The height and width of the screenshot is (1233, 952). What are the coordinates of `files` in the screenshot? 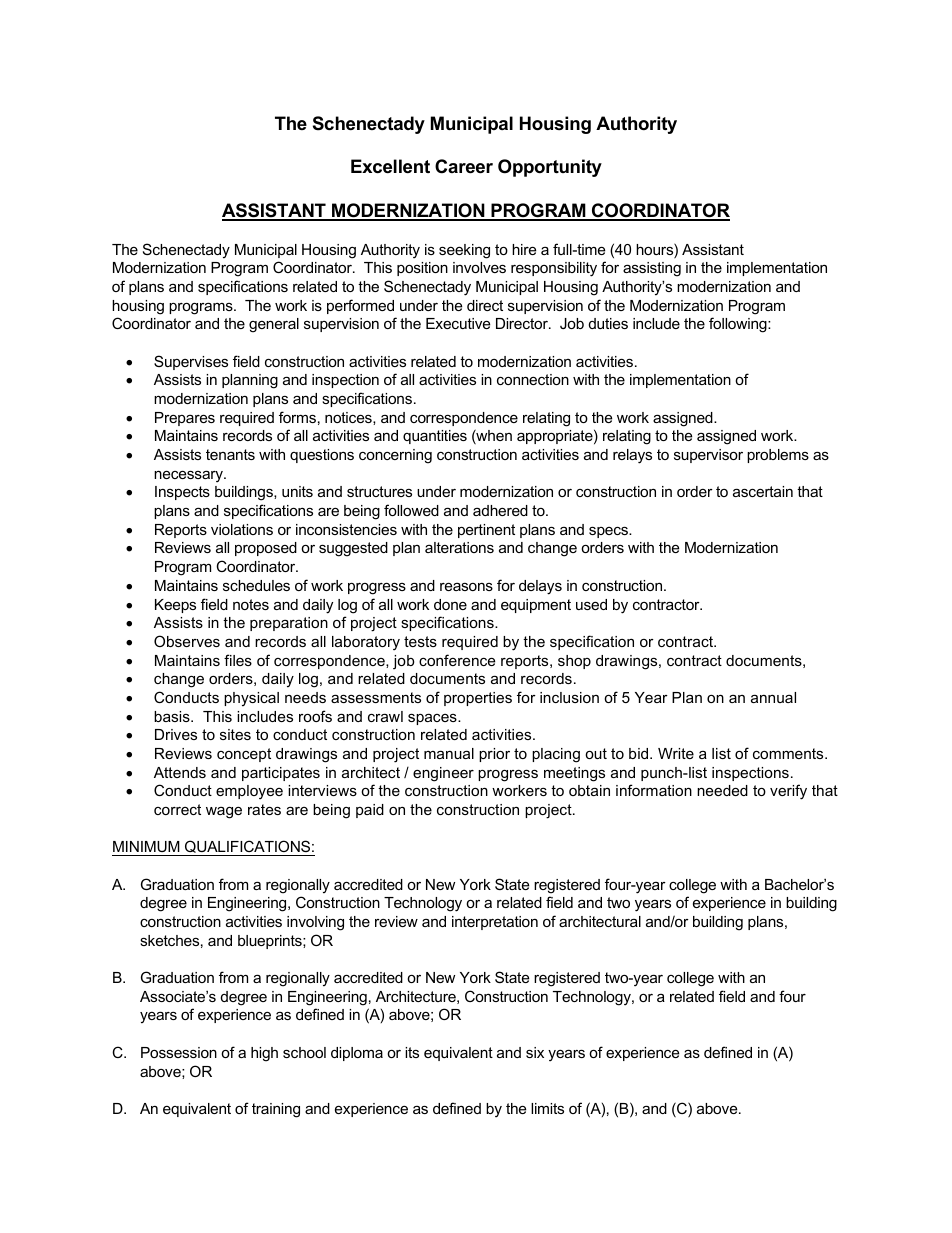 It's located at (238, 660).
